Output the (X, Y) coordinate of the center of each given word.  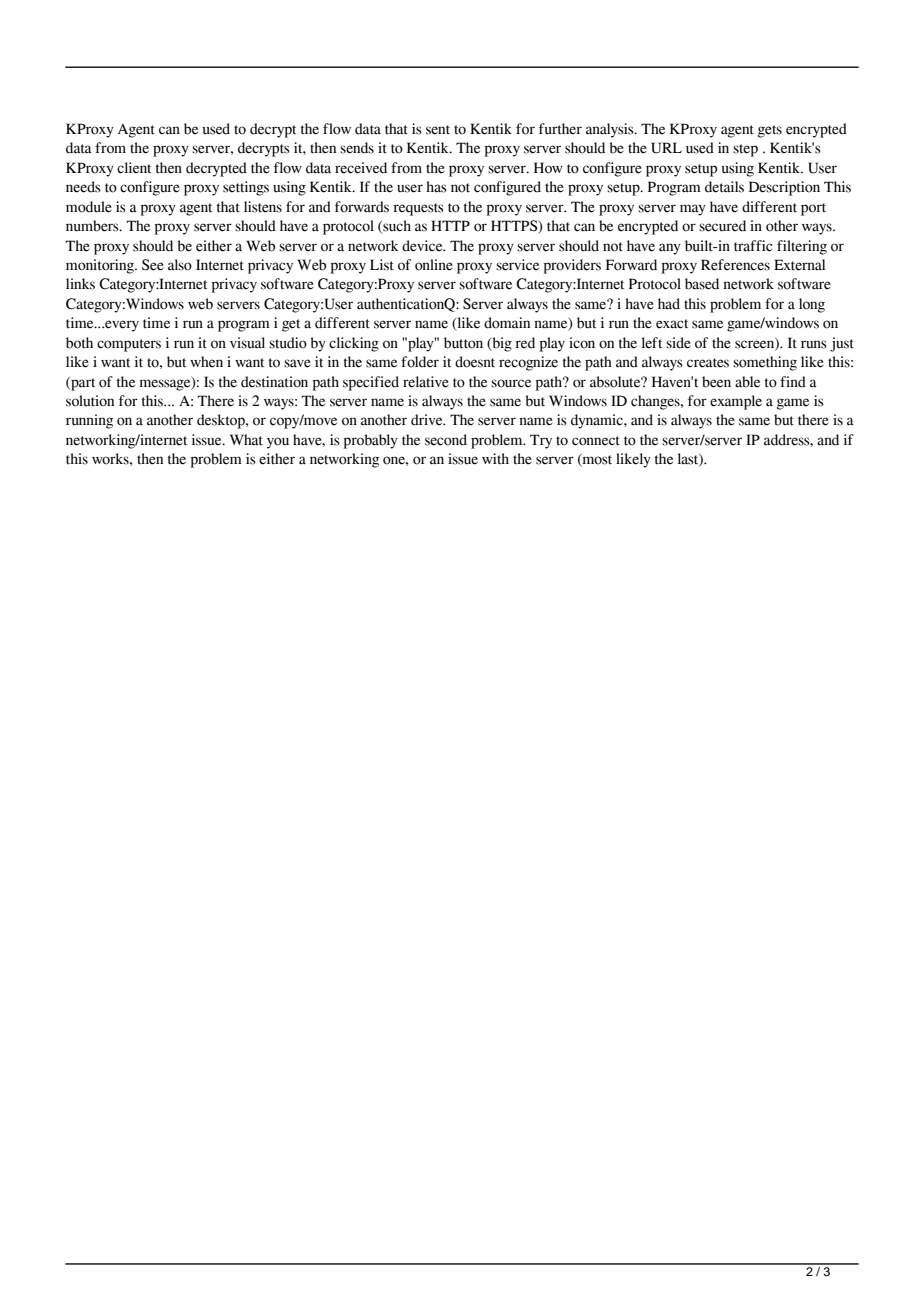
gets (770, 131)
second (446, 440)
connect (596, 441)
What (246, 440)
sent (438, 130)
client (134, 168)
